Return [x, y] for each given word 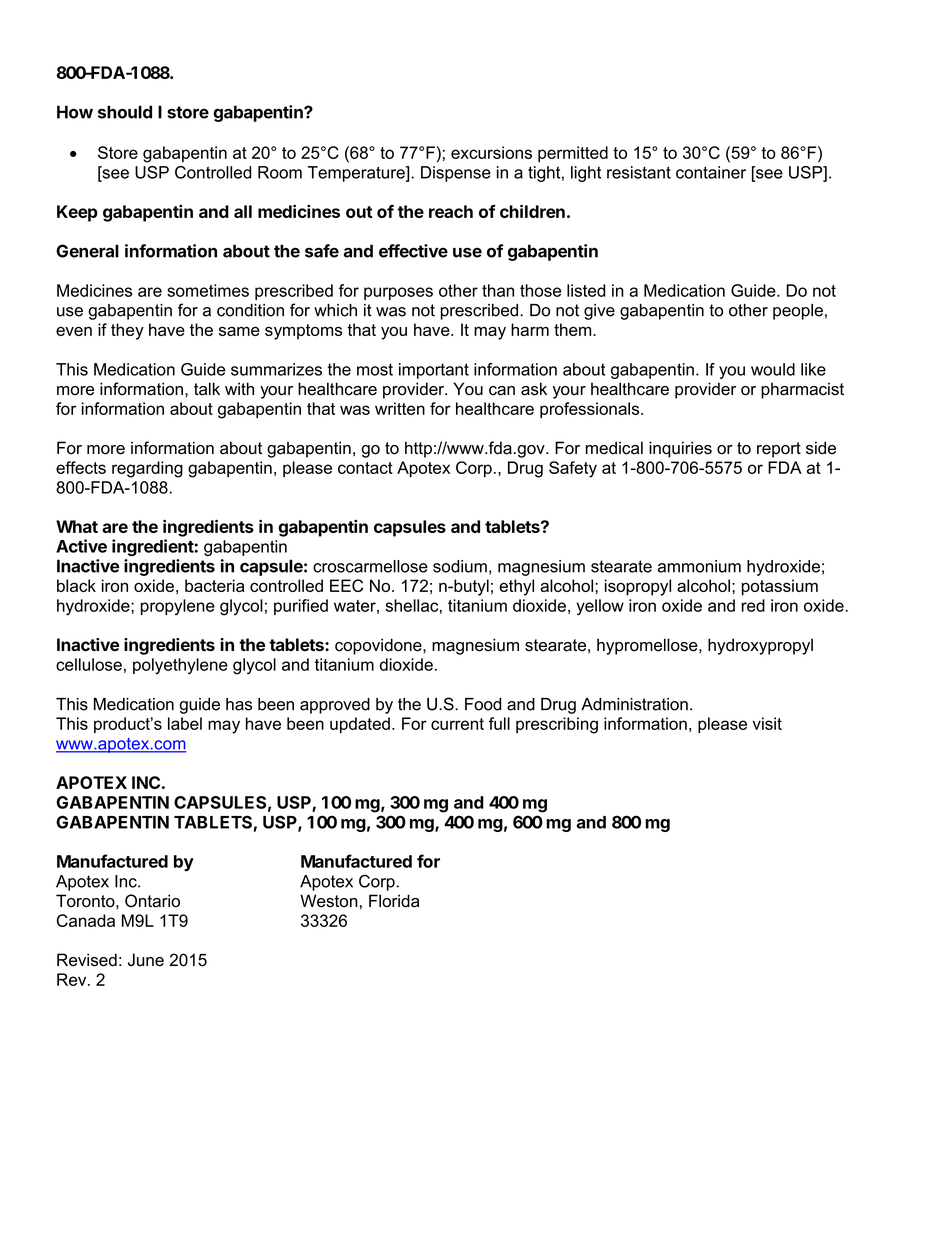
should [125, 112]
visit [767, 723]
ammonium [699, 566]
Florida [394, 901]
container [711, 172]
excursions [491, 152]
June [146, 960]
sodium [460, 566]
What [77, 526]
